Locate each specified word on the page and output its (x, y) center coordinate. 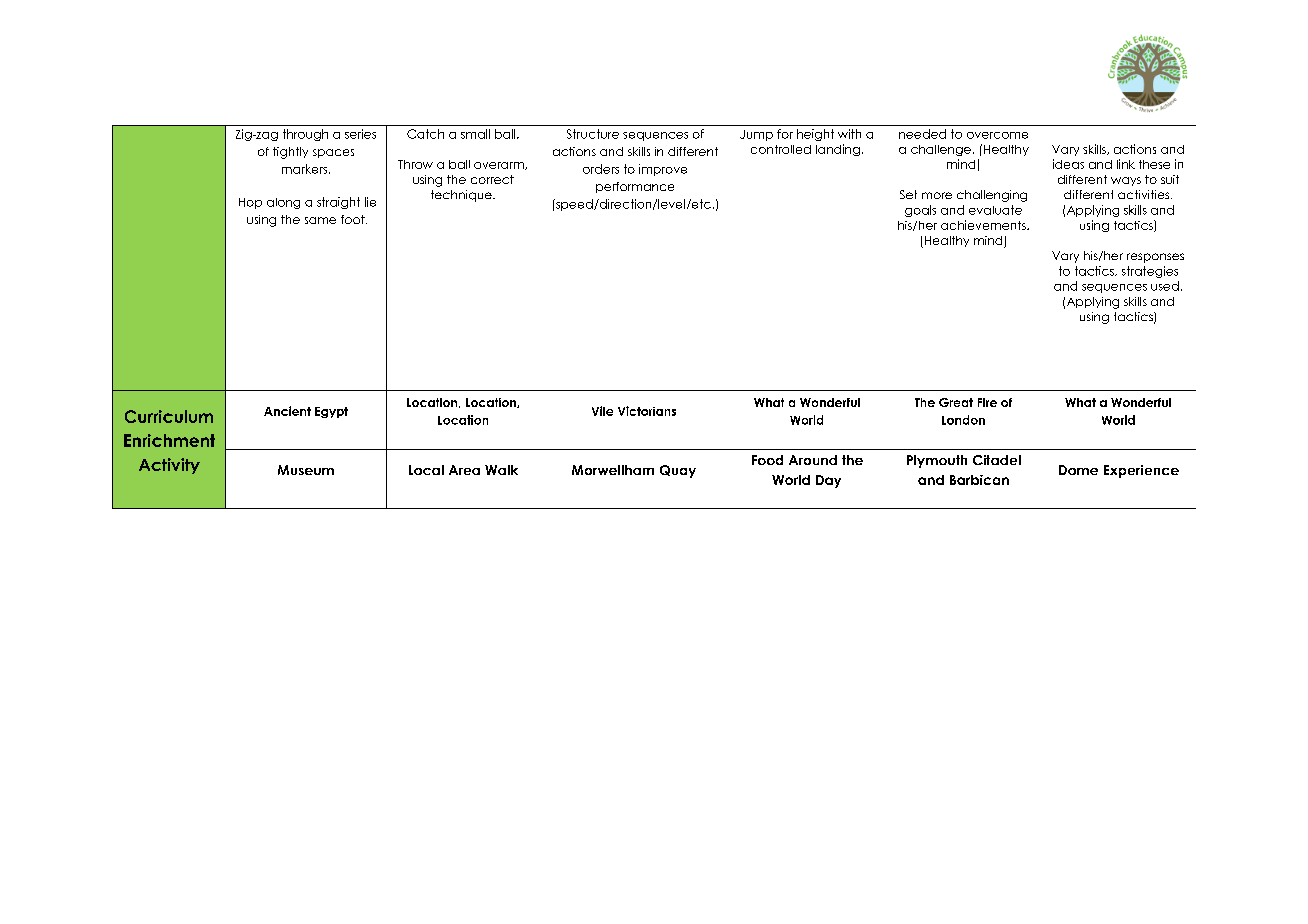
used (1165, 286)
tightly (290, 153)
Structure (593, 134)
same (320, 220)
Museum (306, 470)
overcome (997, 135)
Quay (678, 471)
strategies (1150, 272)
